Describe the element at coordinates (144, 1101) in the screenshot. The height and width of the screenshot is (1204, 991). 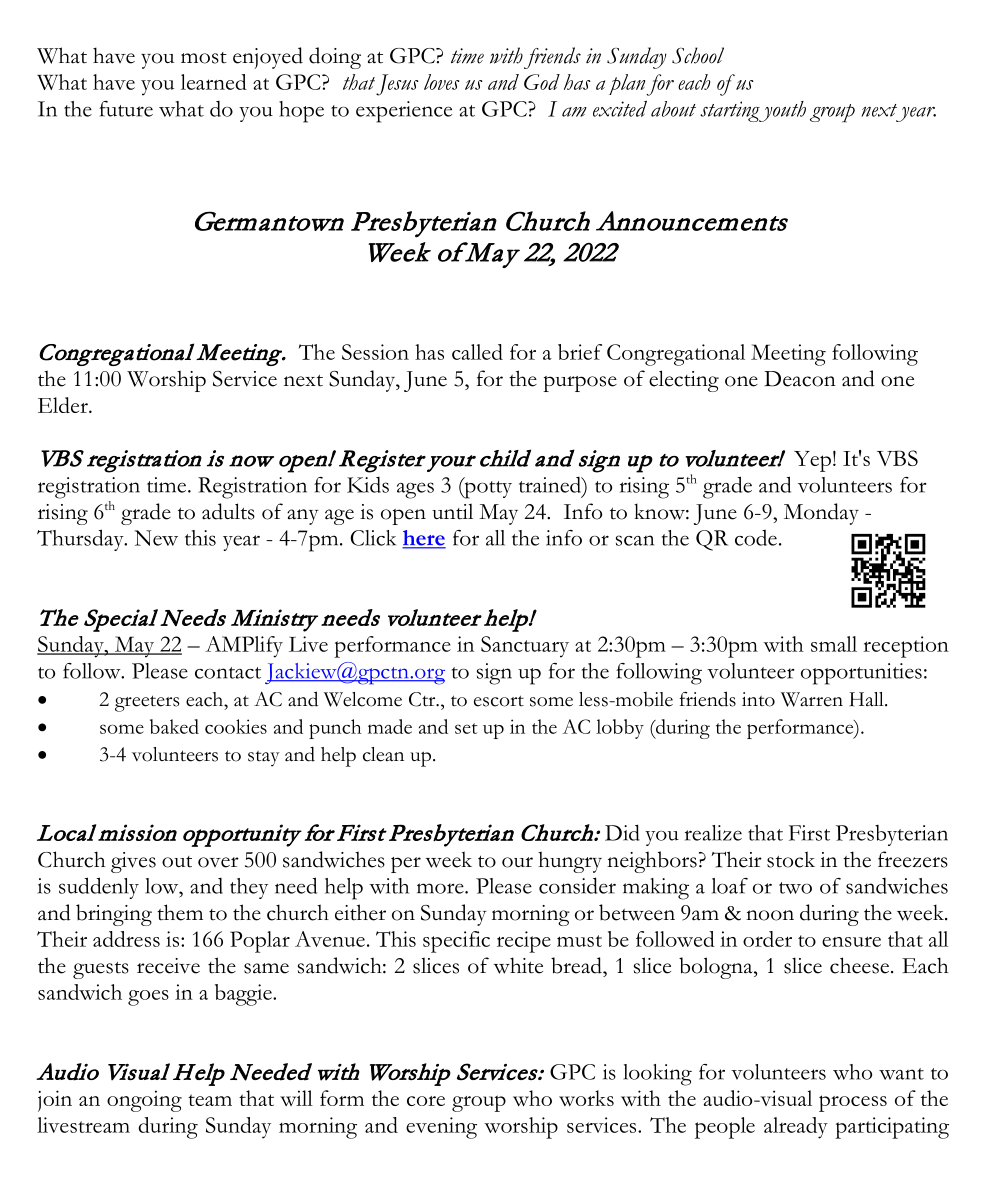
I see `ongoing` at that location.
